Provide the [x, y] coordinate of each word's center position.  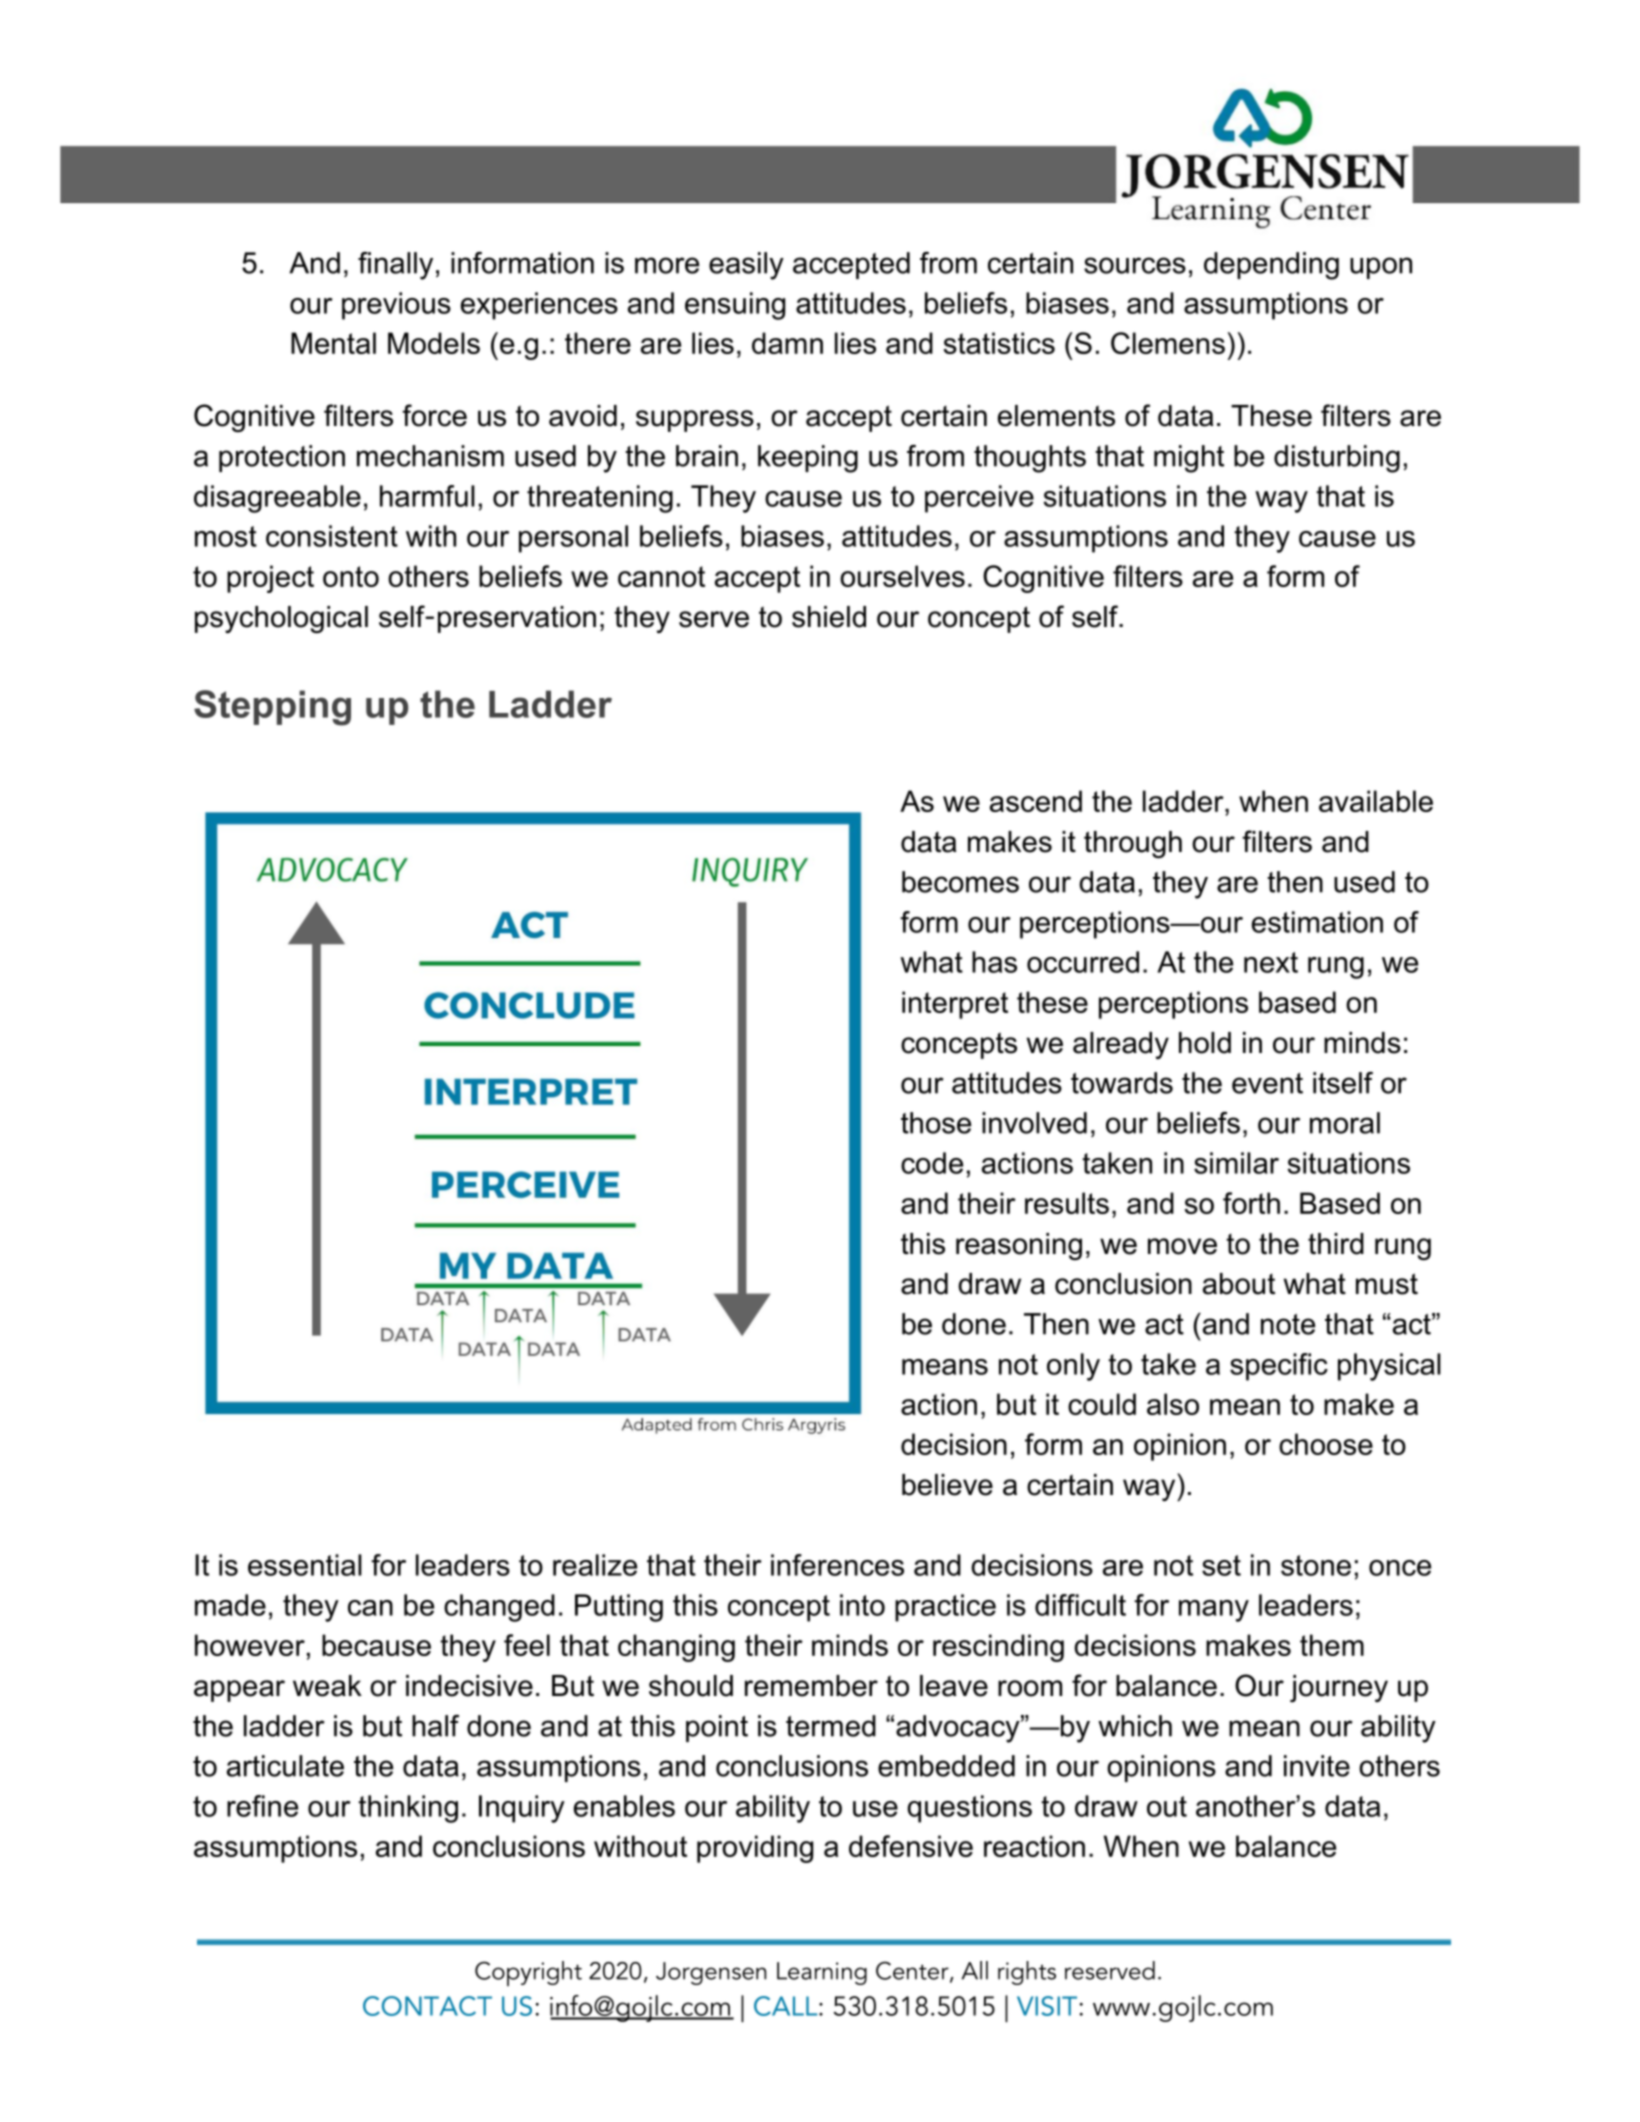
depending [1271, 266]
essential [305, 1565]
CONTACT [427, 2006]
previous [396, 306]
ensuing [735, 306]
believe [947, 1485]
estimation [1317, 922]
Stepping [272, 708]
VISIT [1047, 2006]
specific [1279, 1367]
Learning [822, 1973]
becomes [960, 882]
